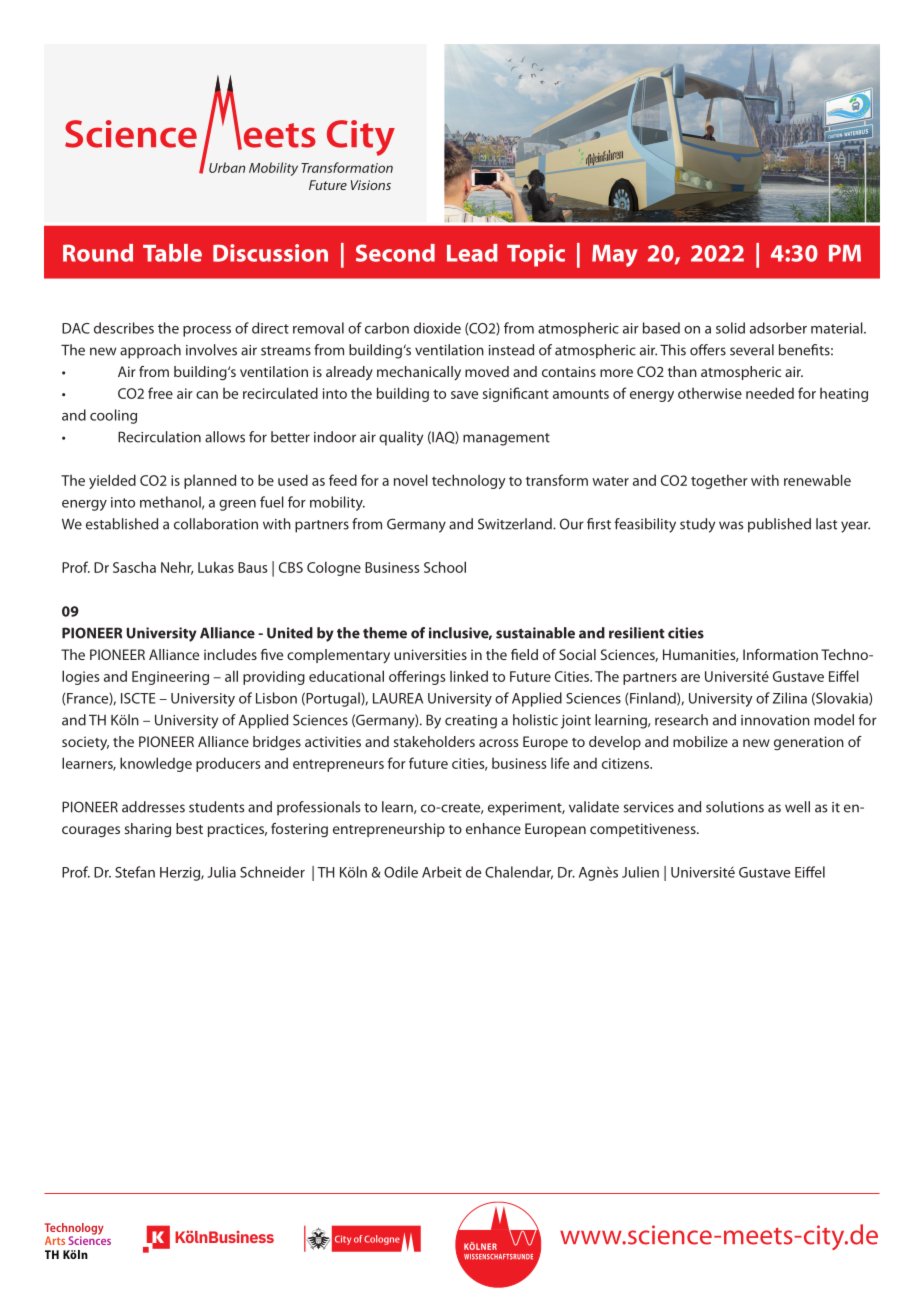 This screenshot has width=924, height=1308. Describe the element at coordinates (170, 678) in the screenshot. I see `Engineering` at that location.
